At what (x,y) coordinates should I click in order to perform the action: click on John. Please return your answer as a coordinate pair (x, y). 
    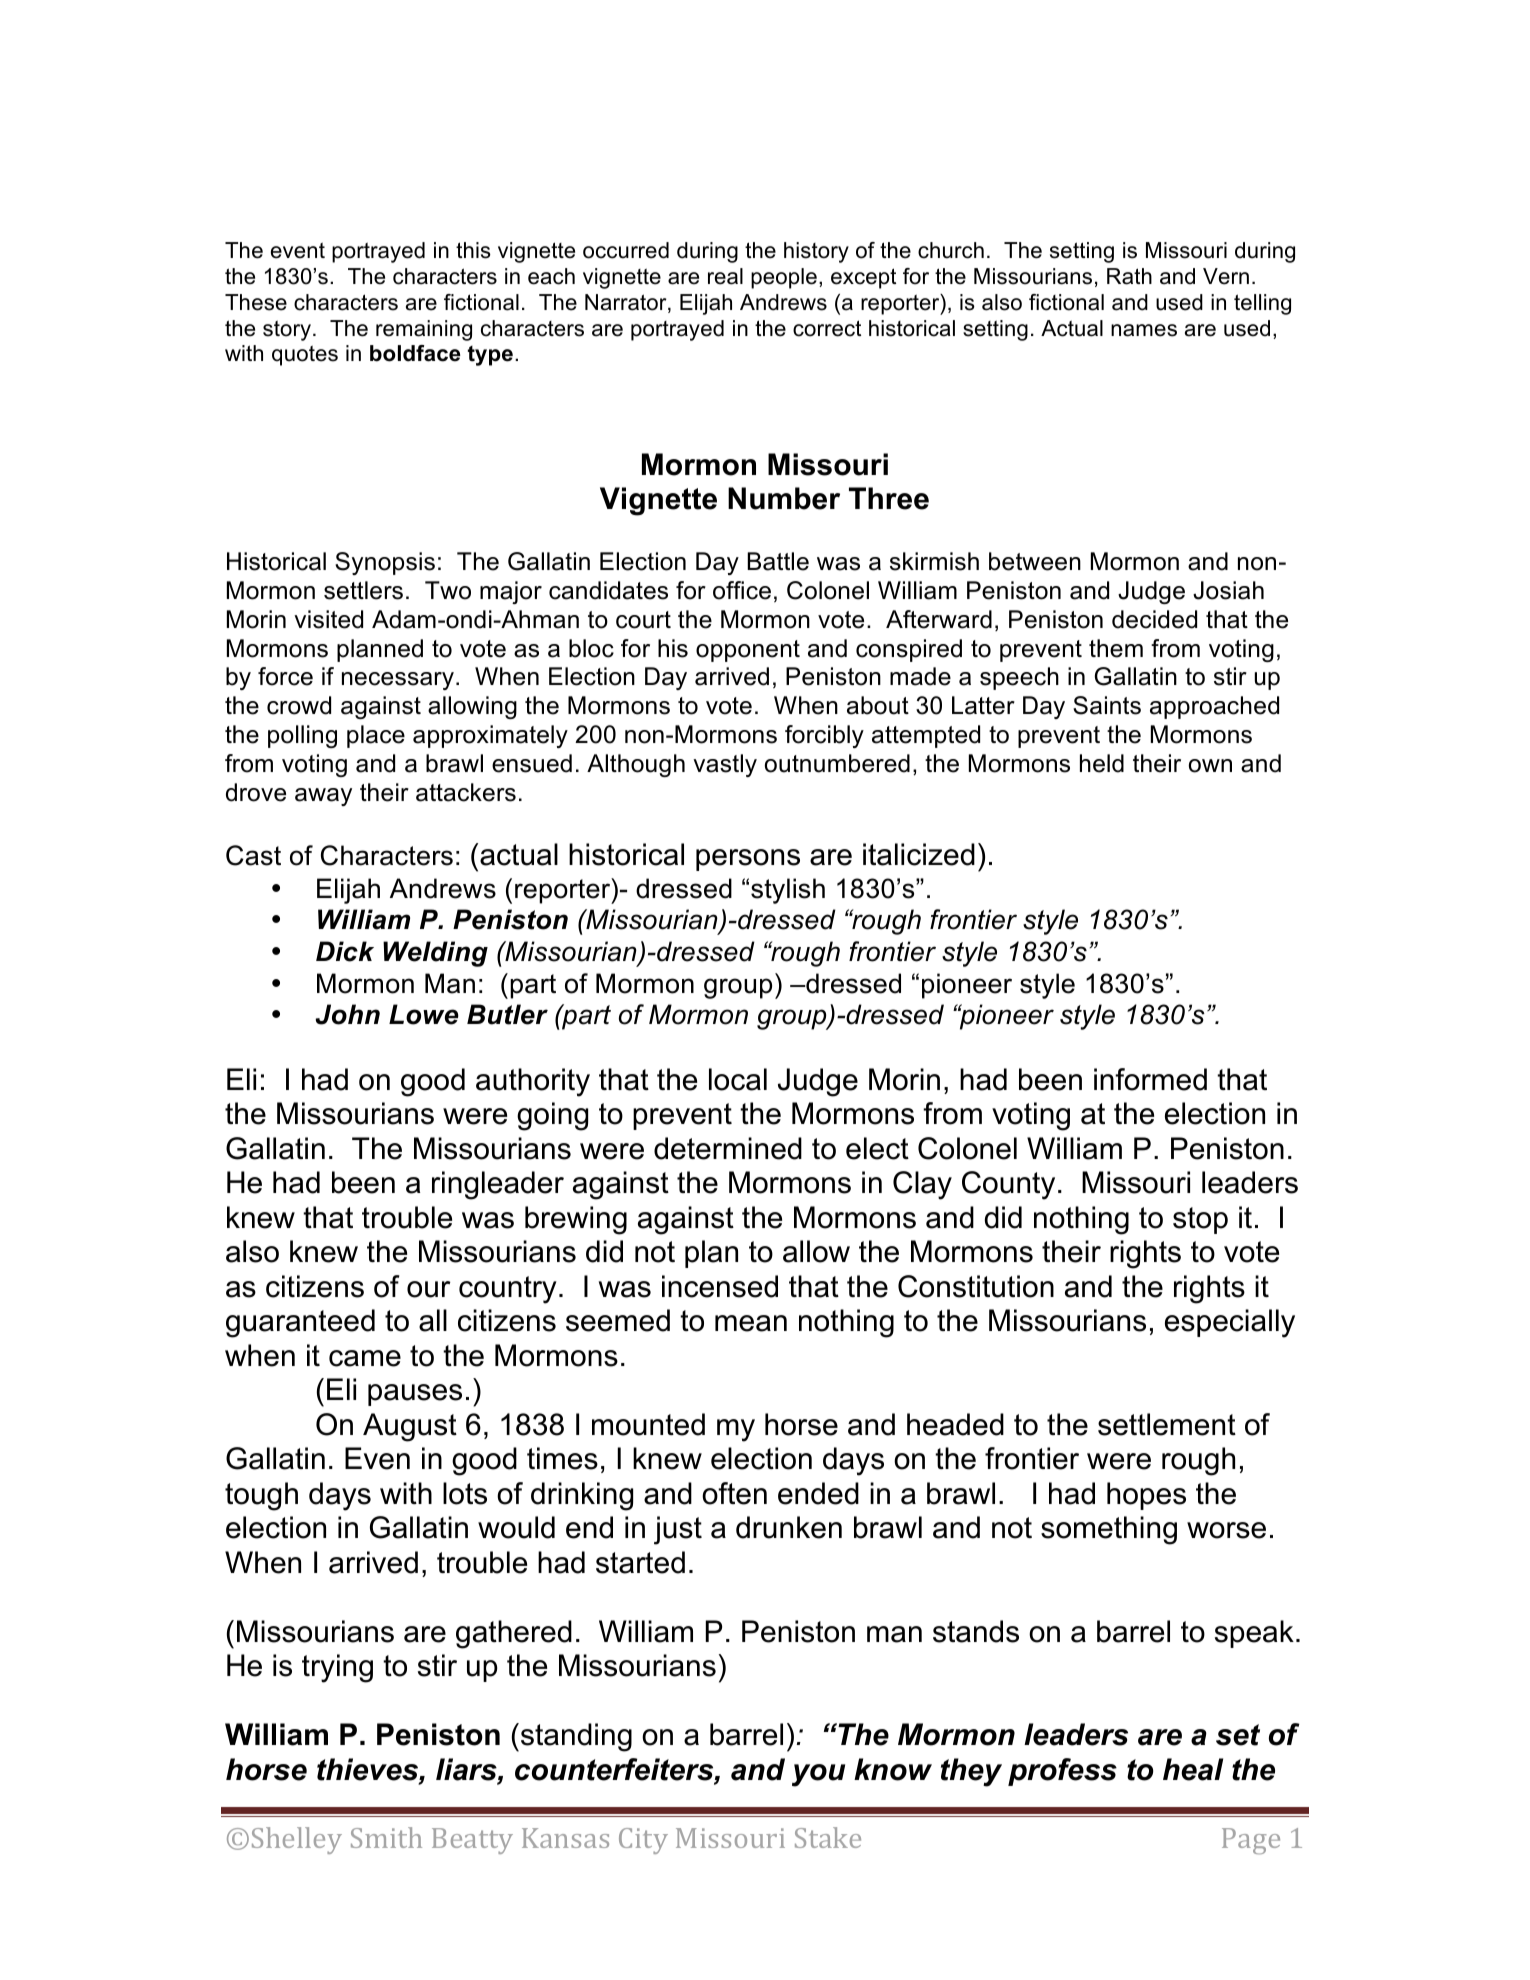
    Looking at the image, I should click on (347, 1014).
